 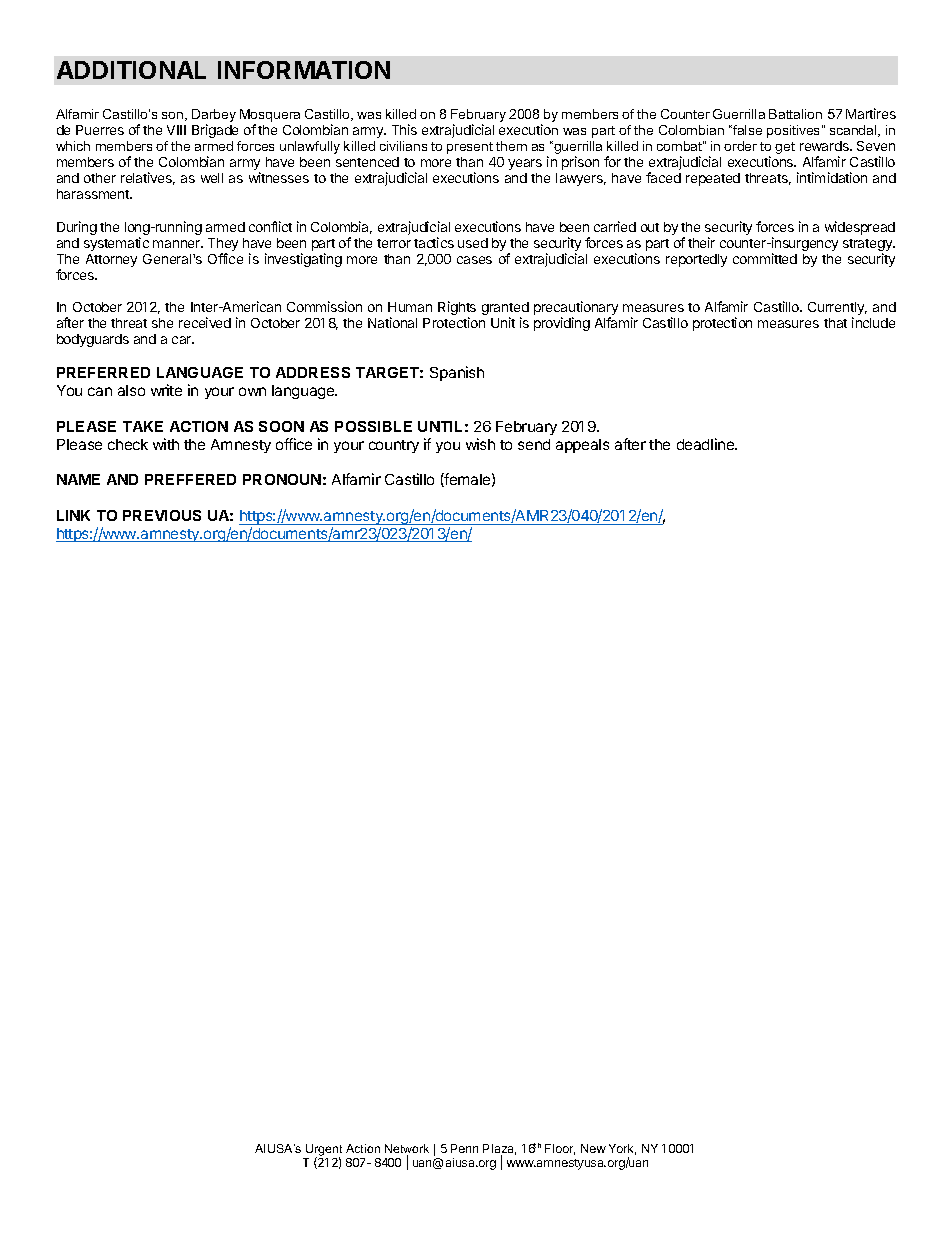 I want to click on write, so click(x=166, y=390).
